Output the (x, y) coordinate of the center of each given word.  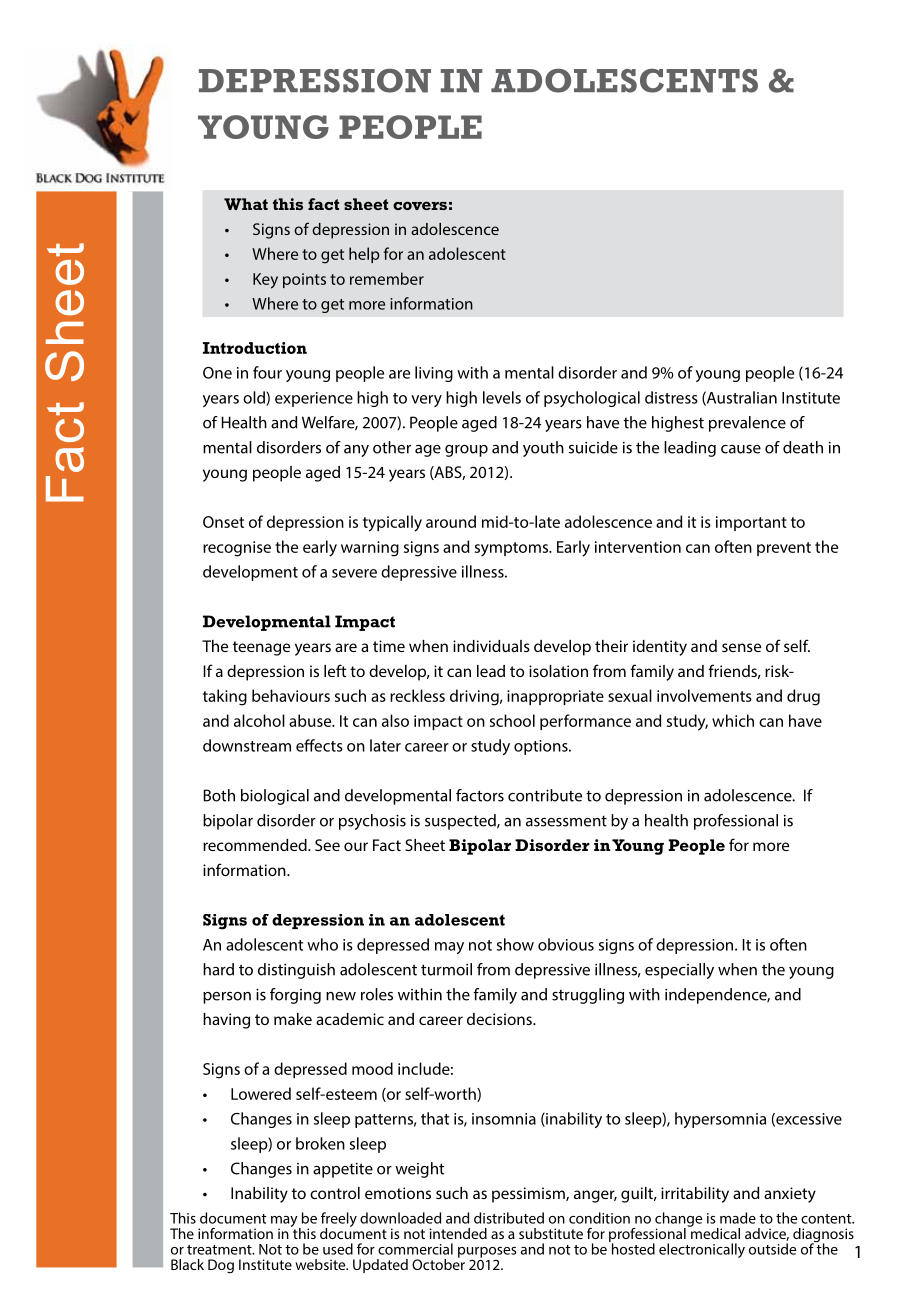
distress (671, 397)
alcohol (259, 720)
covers (420, 205)
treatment (220, 1250)
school (512, 720)
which (733, 720)
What (246, 204)
